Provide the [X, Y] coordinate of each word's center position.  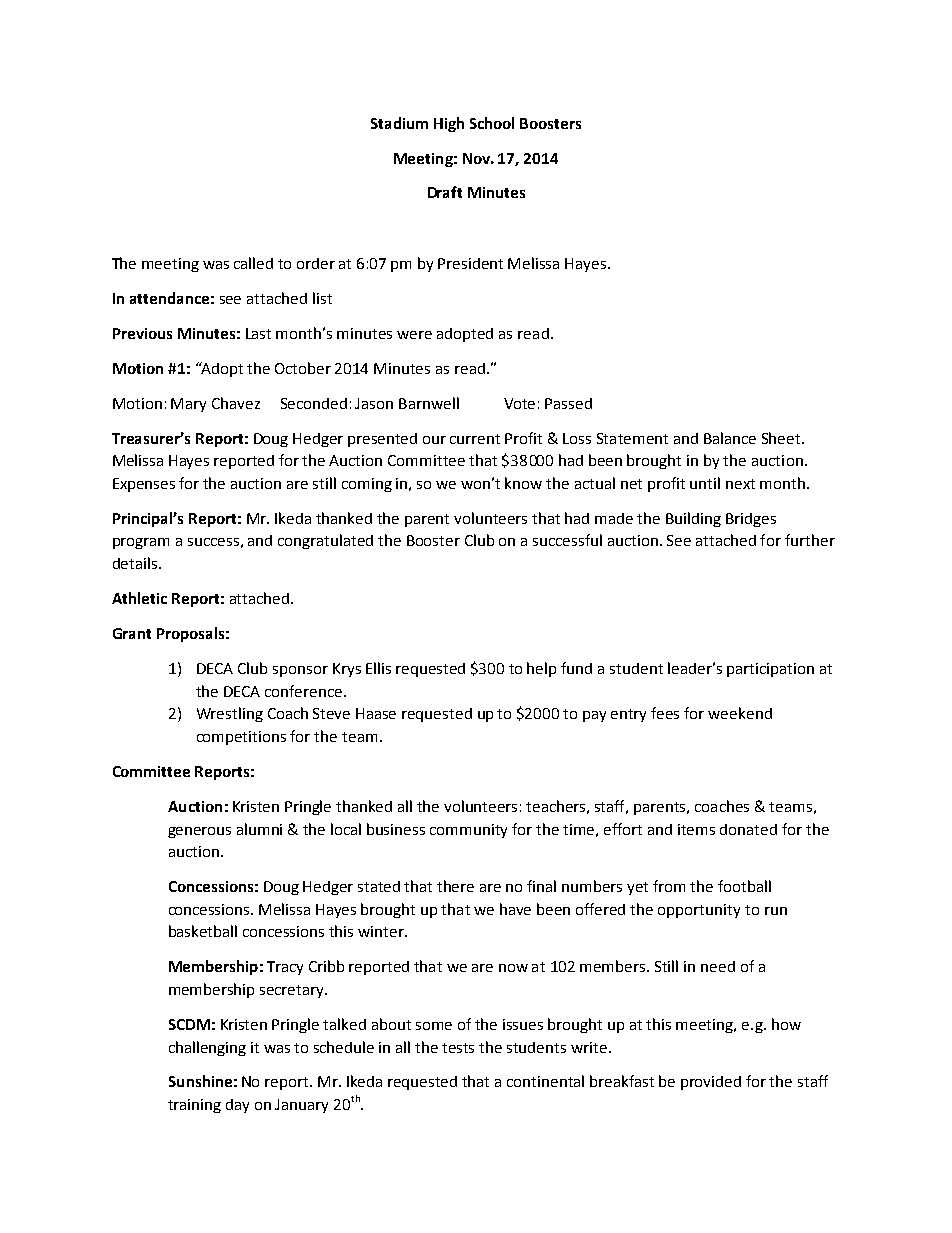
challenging [207, 1048]
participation [770, 670]
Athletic [139, 598]
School [492, 123]
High [449, 124]
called [253, 263]
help [541, 669]
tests [458, 1048]
